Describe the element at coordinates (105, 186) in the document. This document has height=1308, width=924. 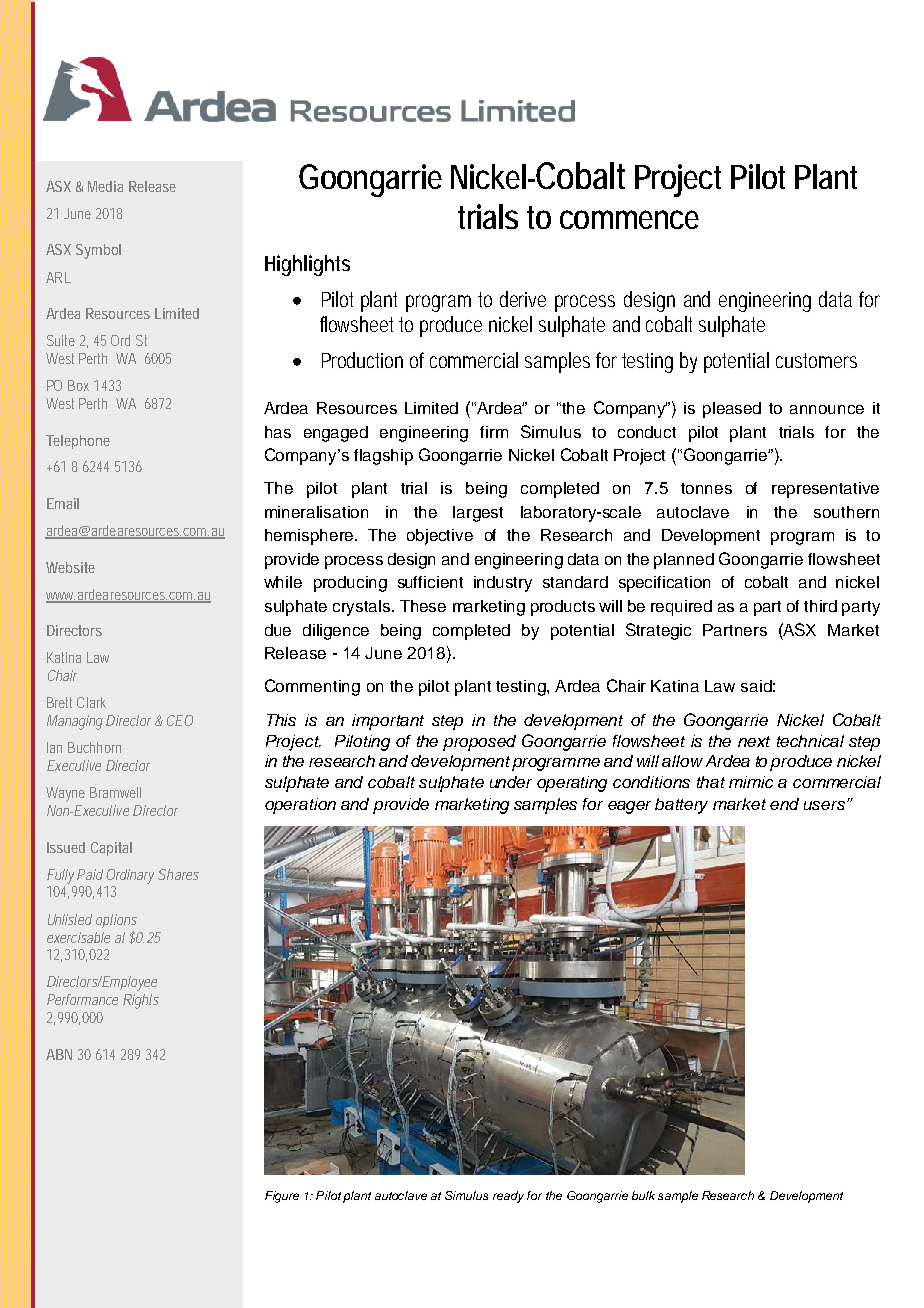
I see `Media` at that location.
